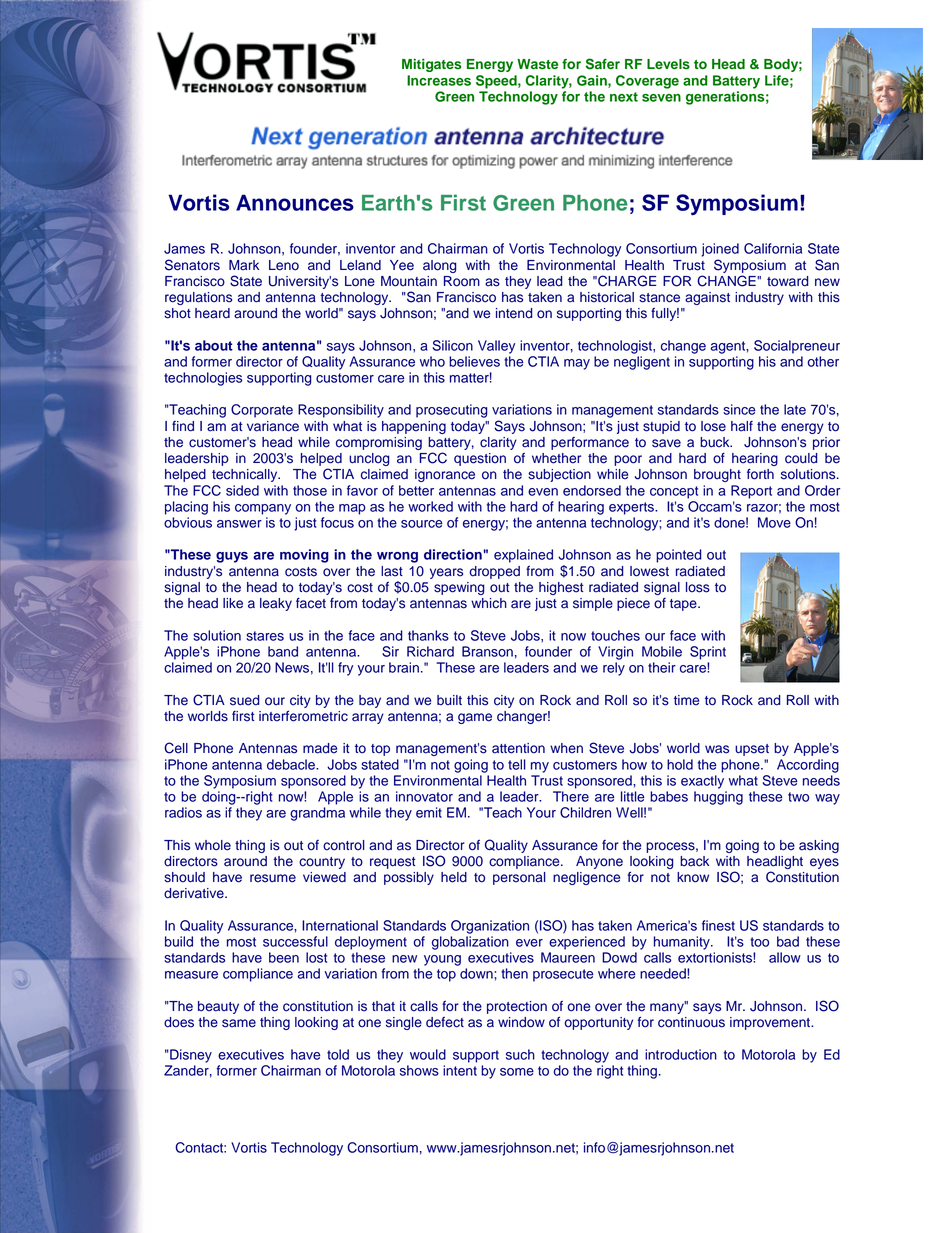 The image size is (952, 1233). What do you see at coordinates (239, 1023) in the document?
I see `same` at bounding box center [239, 1023].
